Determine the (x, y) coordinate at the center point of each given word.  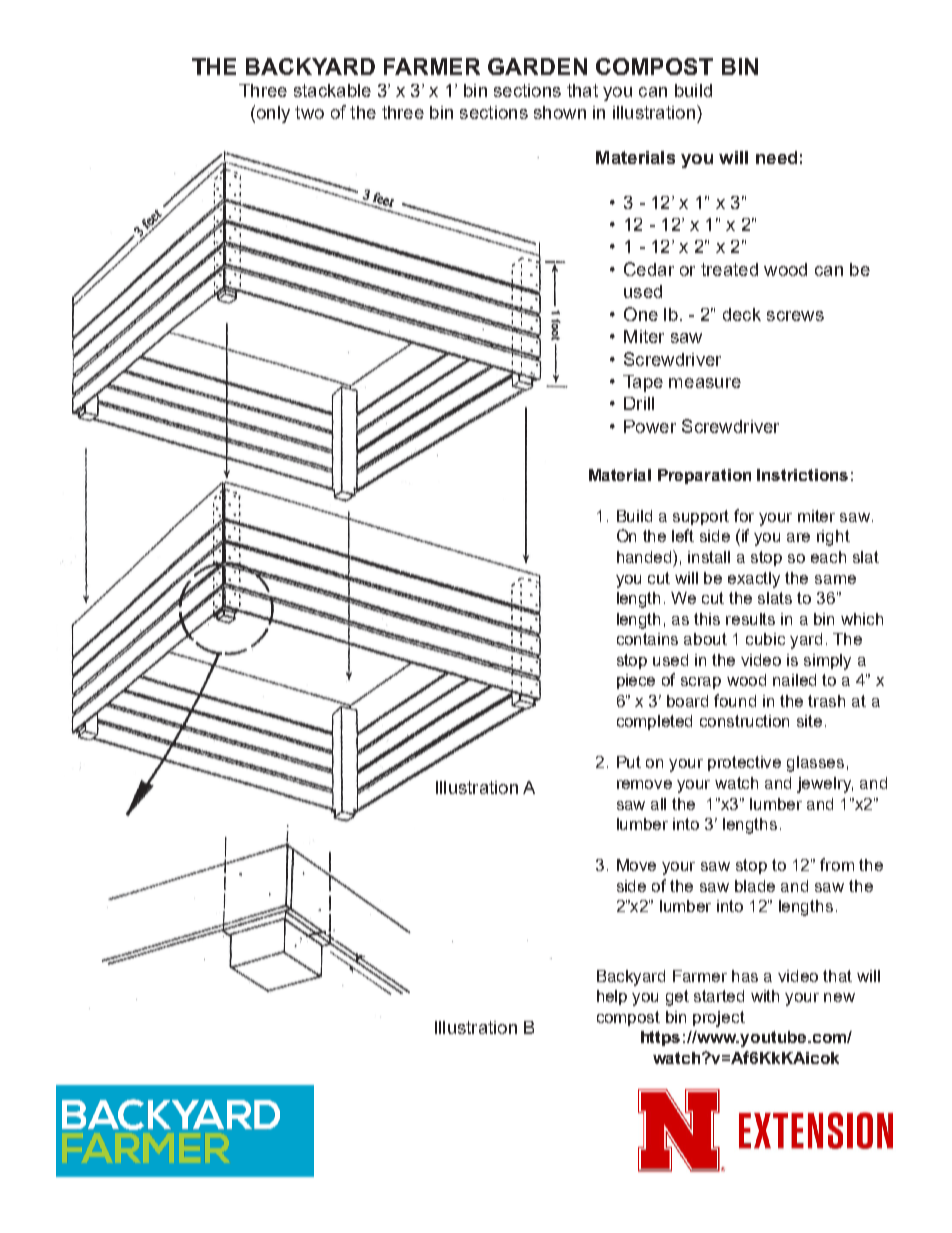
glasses (815, 764)
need (776, 157)
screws (795, 316)
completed (654, 722)
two (309, 112)
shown (560, 112)
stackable (332, 90)
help (612, 997)
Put (629, 762)
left (683, 535)
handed (645, 556)
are (798, 537)
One (641, 314)
